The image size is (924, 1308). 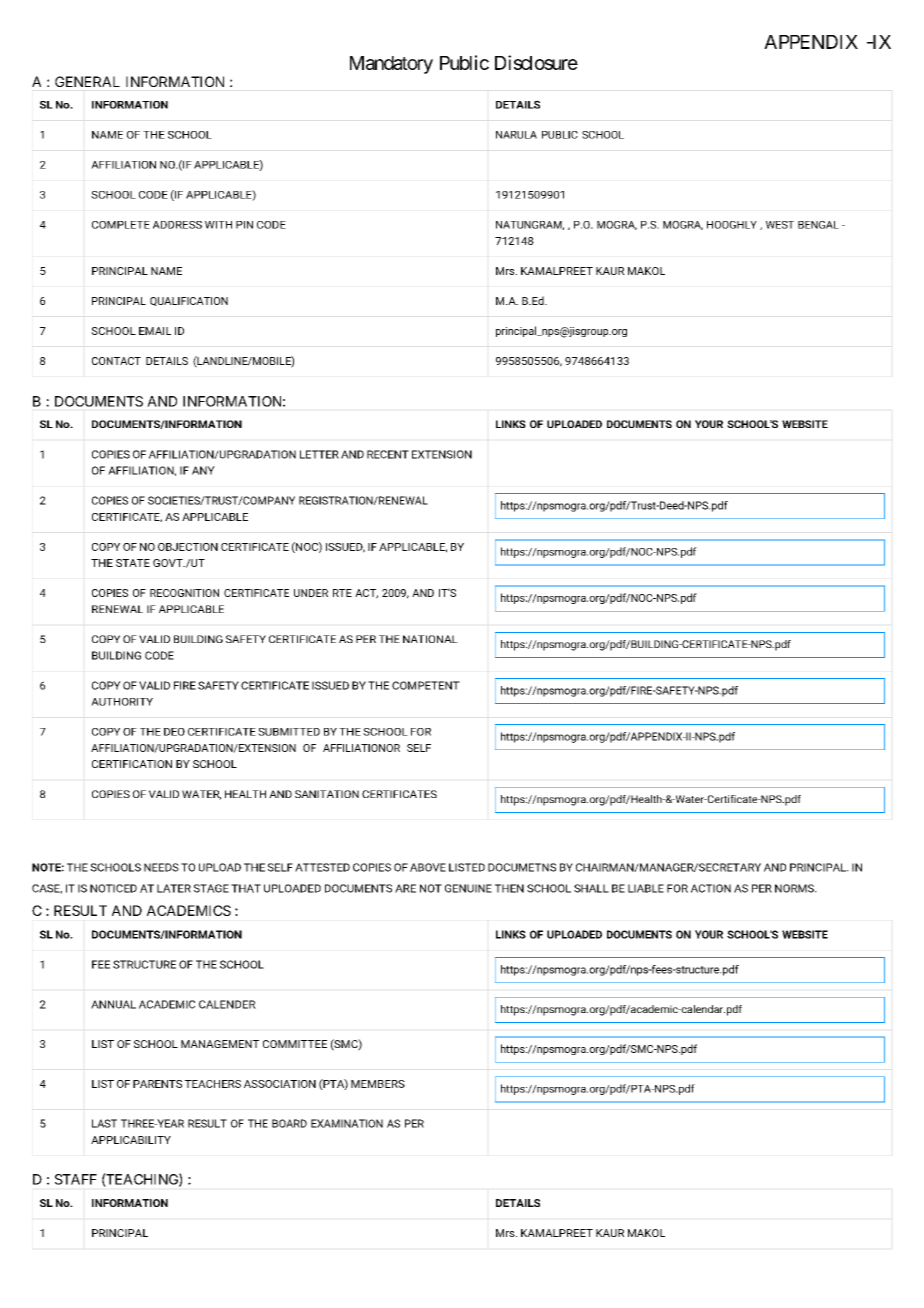 I want to click on WEST, so click(x=780, y=225).
